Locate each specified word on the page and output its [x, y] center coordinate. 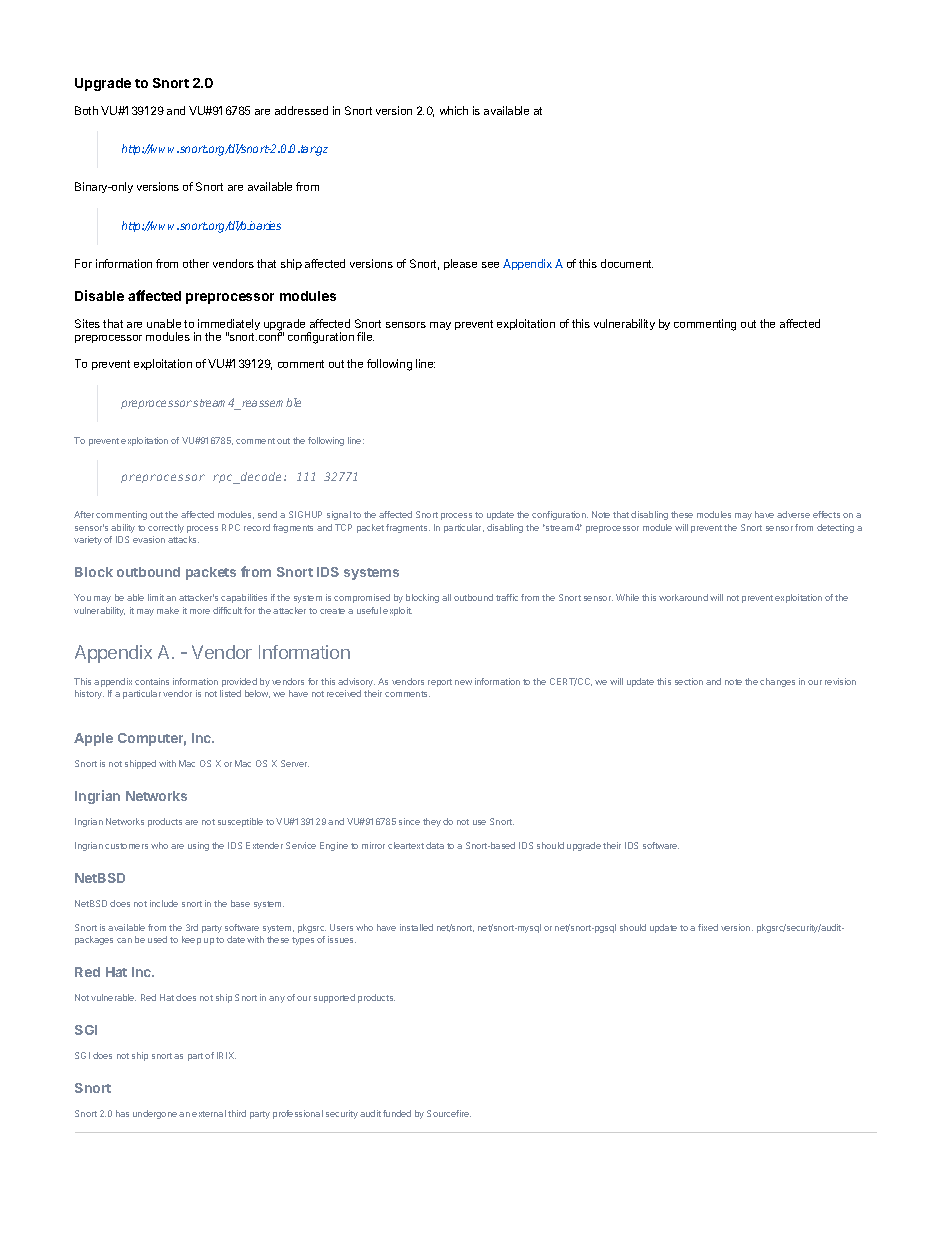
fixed [708, 927]
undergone [155, 1114]
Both [86, 110]
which [454, 110]
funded [397, 1113]
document [627, 263]
